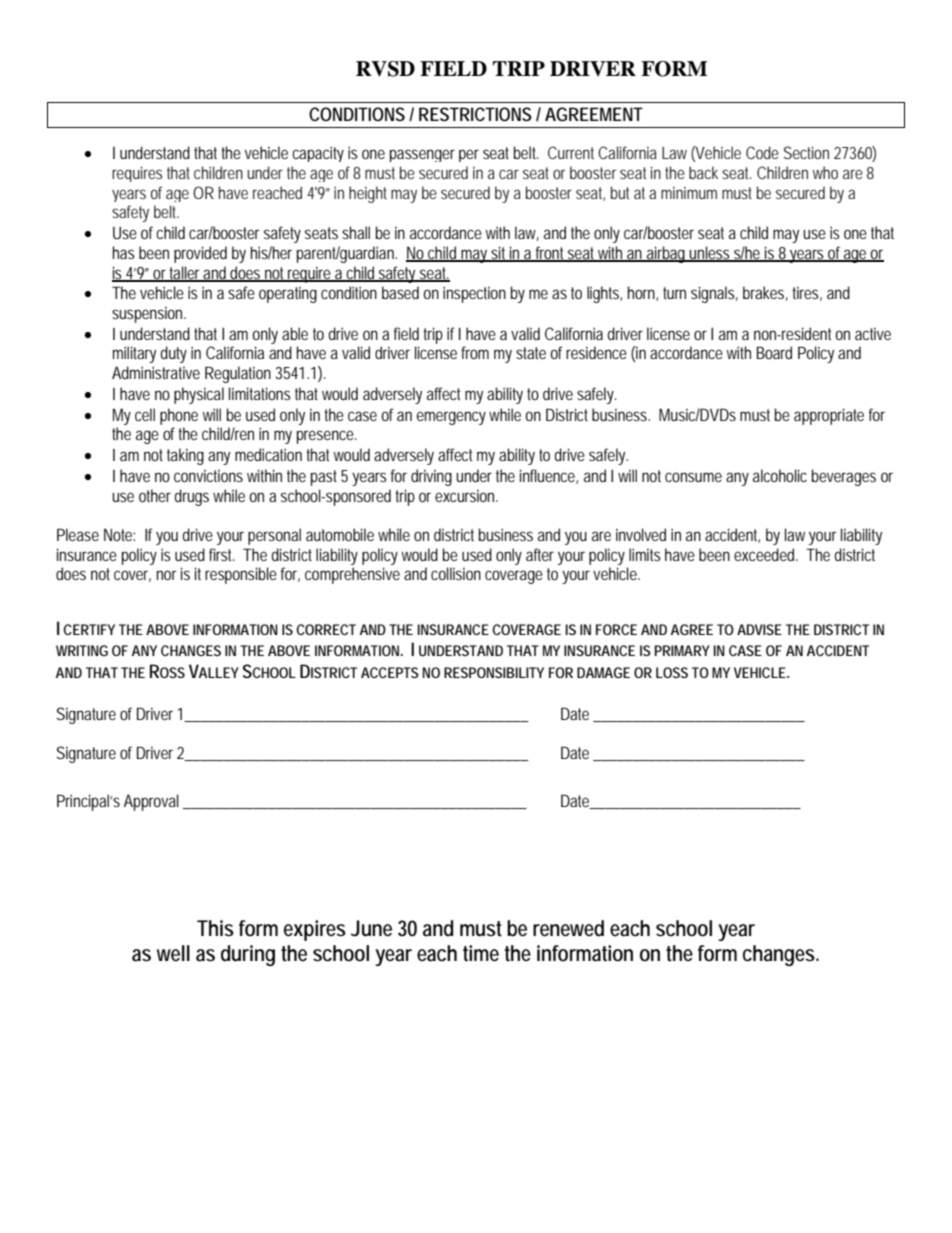 The image size is (952, 1233). Describe the element at coordinates (318, 154) in the page. I see `capacity` at that location.
